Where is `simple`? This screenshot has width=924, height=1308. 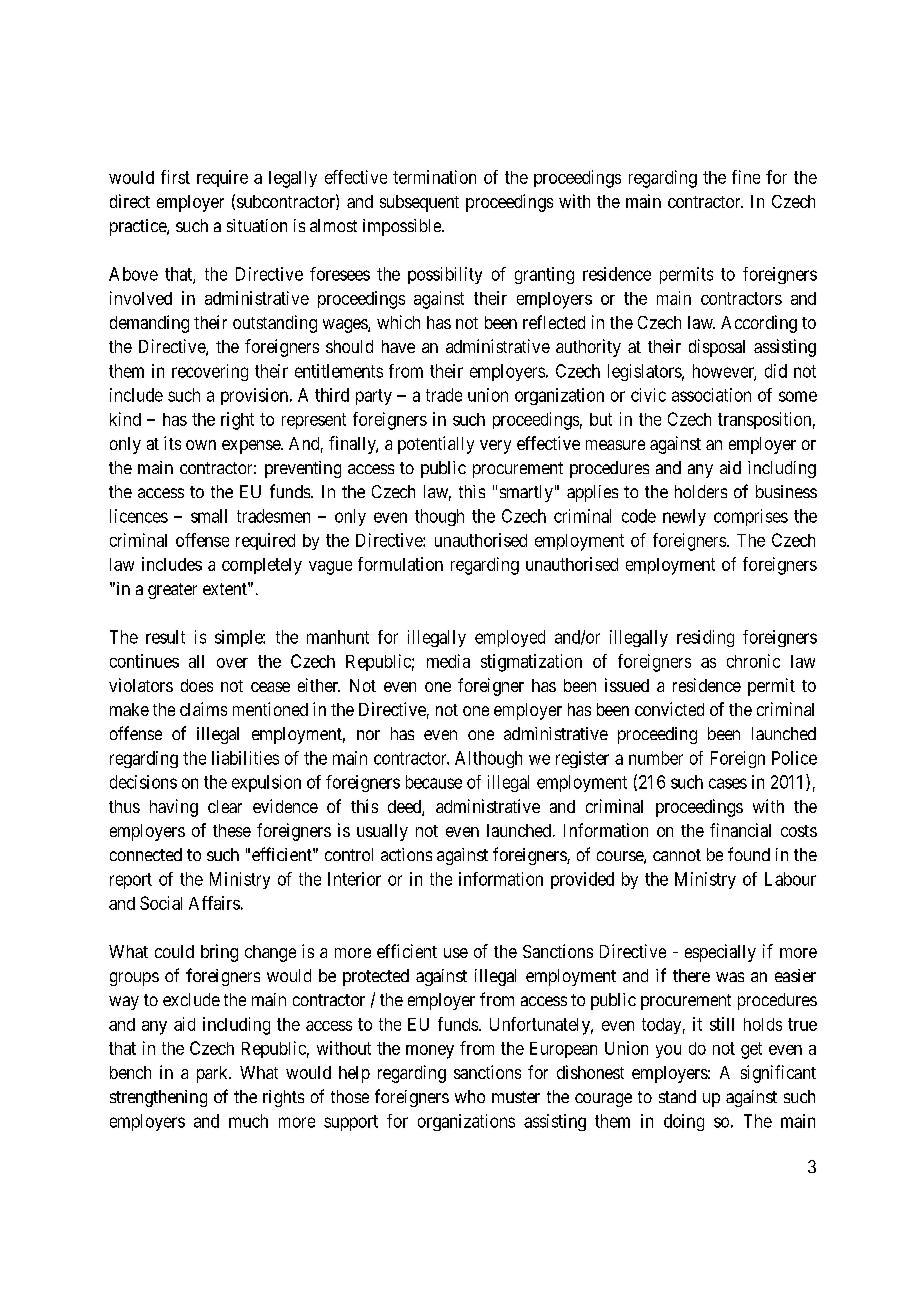 simple is located at coordinates (239, 638).
